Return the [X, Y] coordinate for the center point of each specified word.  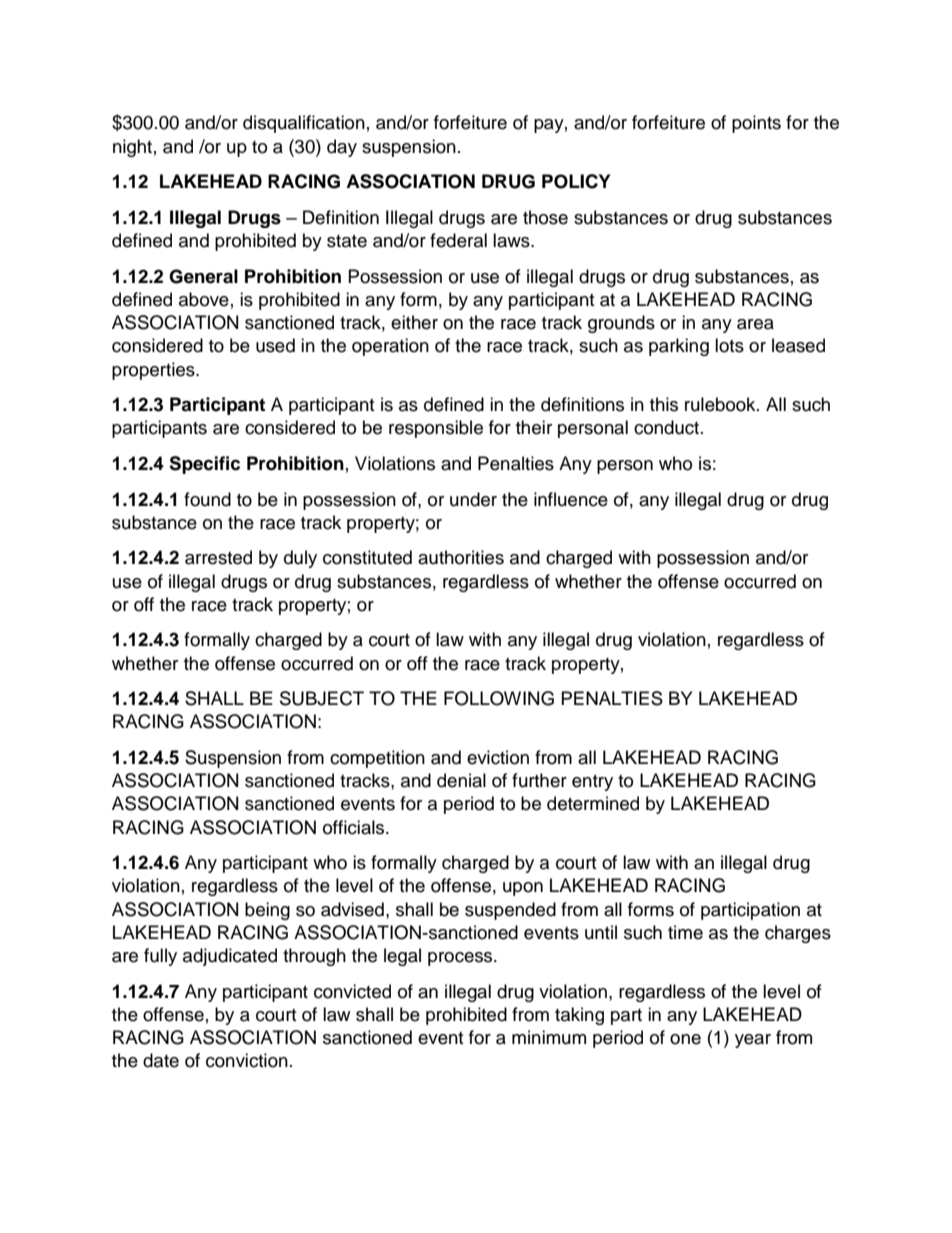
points [756, 124]
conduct [666, 427]
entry [592, 783]
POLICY [576, 181]
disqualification [304, 124]
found [207, 499]
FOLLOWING [499, 698]
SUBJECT [322, 698]
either [414, 322]
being [267, 911]
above [204, 299]
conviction [247, 1060]
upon [523, 889]
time [685, 932]
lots [729, 345]
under [473, 499]
